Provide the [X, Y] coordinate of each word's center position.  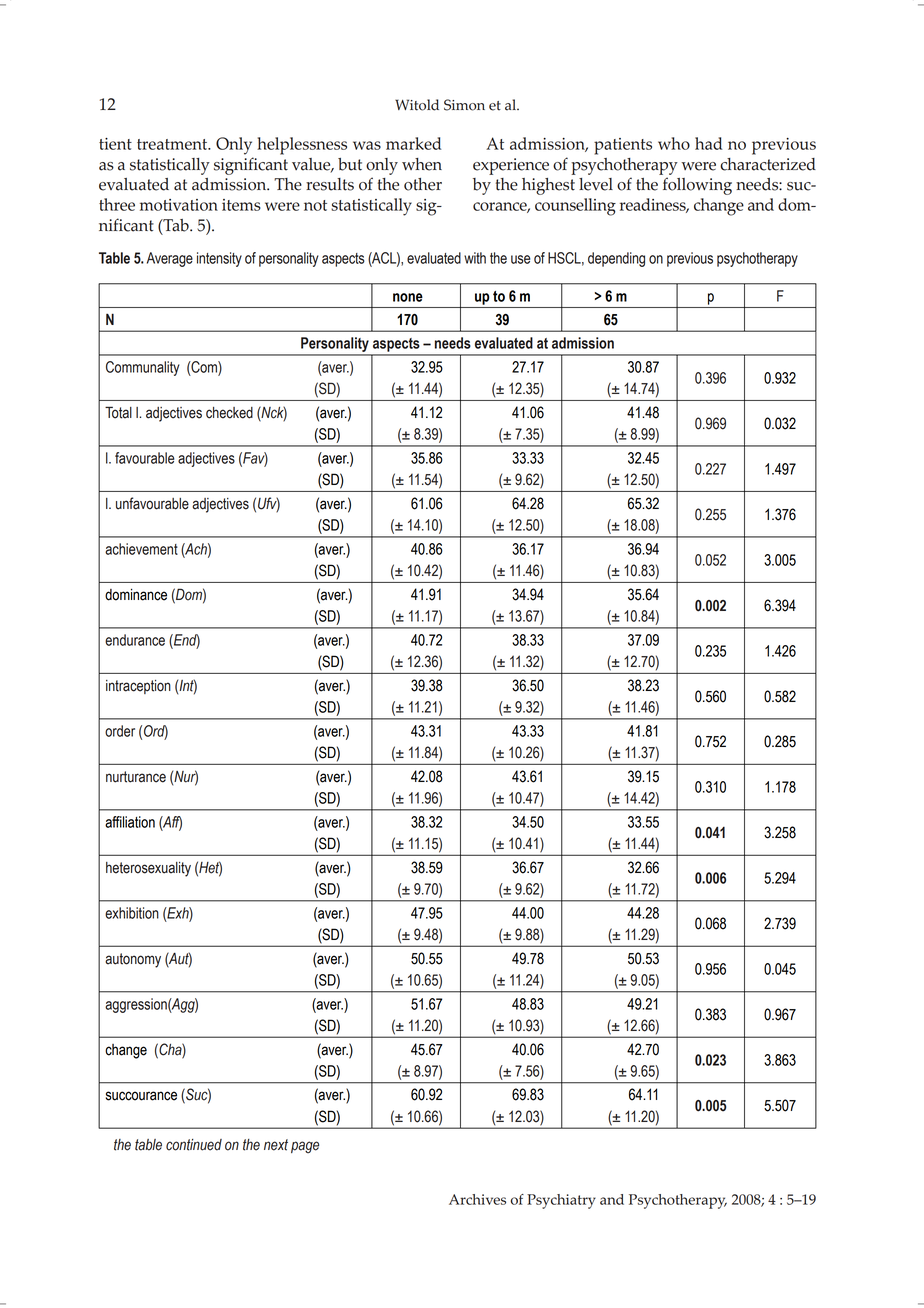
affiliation [130, 822]
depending [616, 259]
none [408, 297]
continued [194, 1145]
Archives [477, 1199]
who [674, 143]
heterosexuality [148, 869]
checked [229, 413]
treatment [173, 144]
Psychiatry [561, 1201]
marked [413, 143]
